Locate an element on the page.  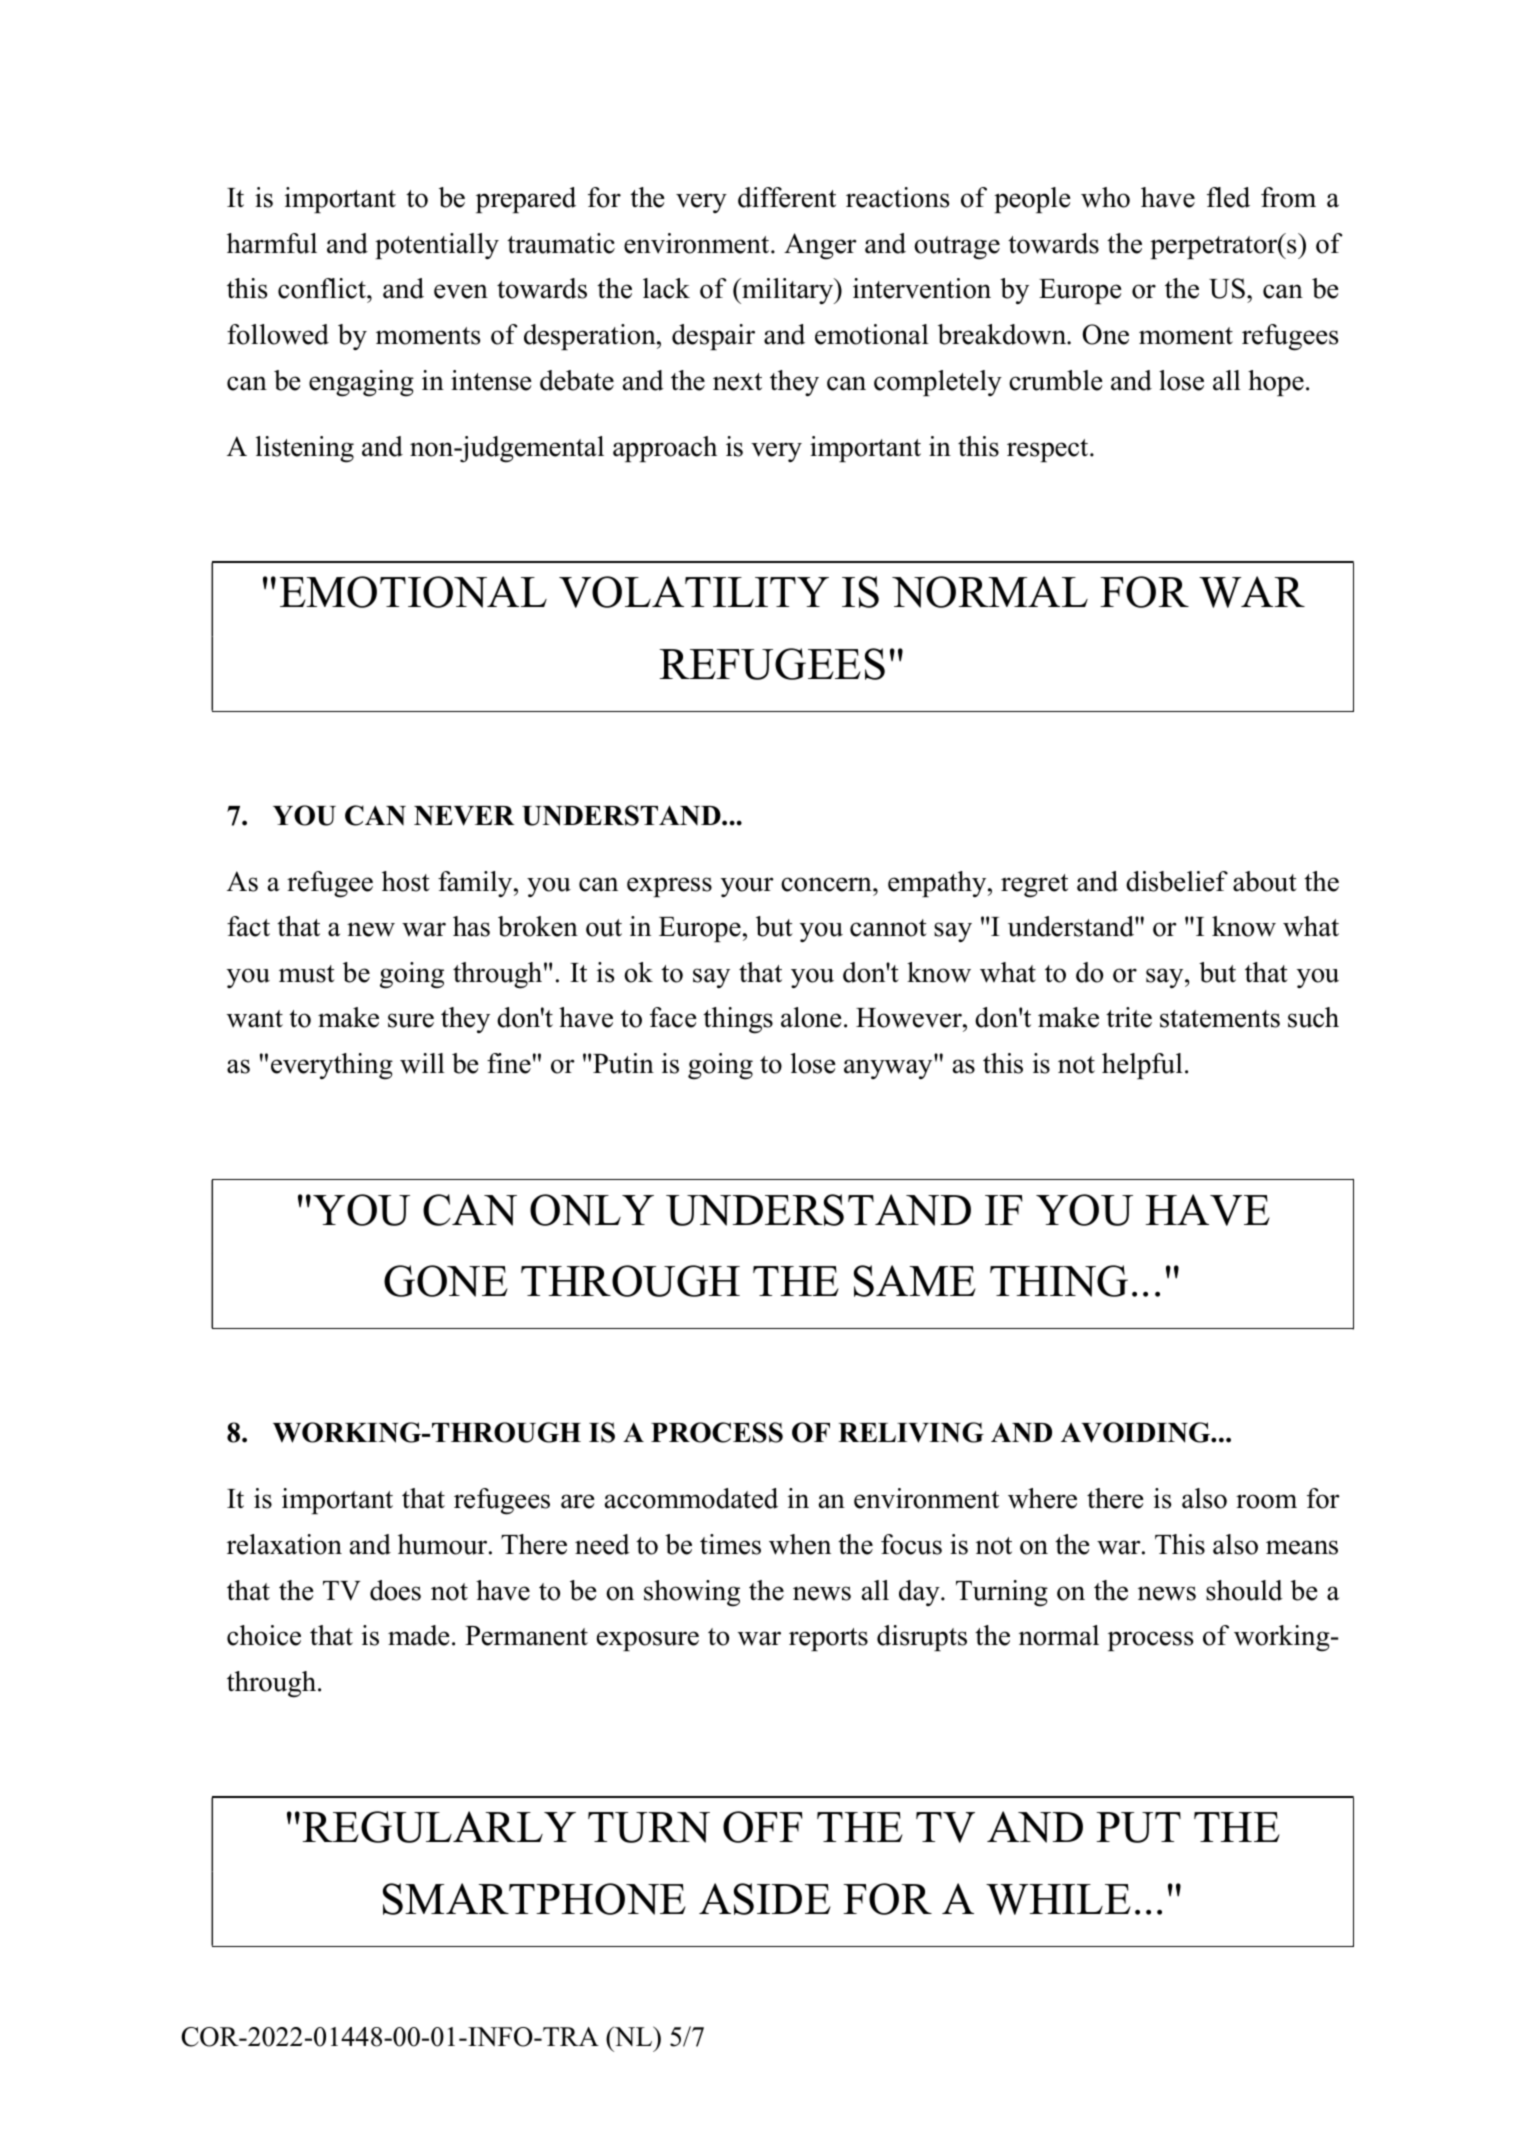
SAME is located at coordinates (915, 1281).
